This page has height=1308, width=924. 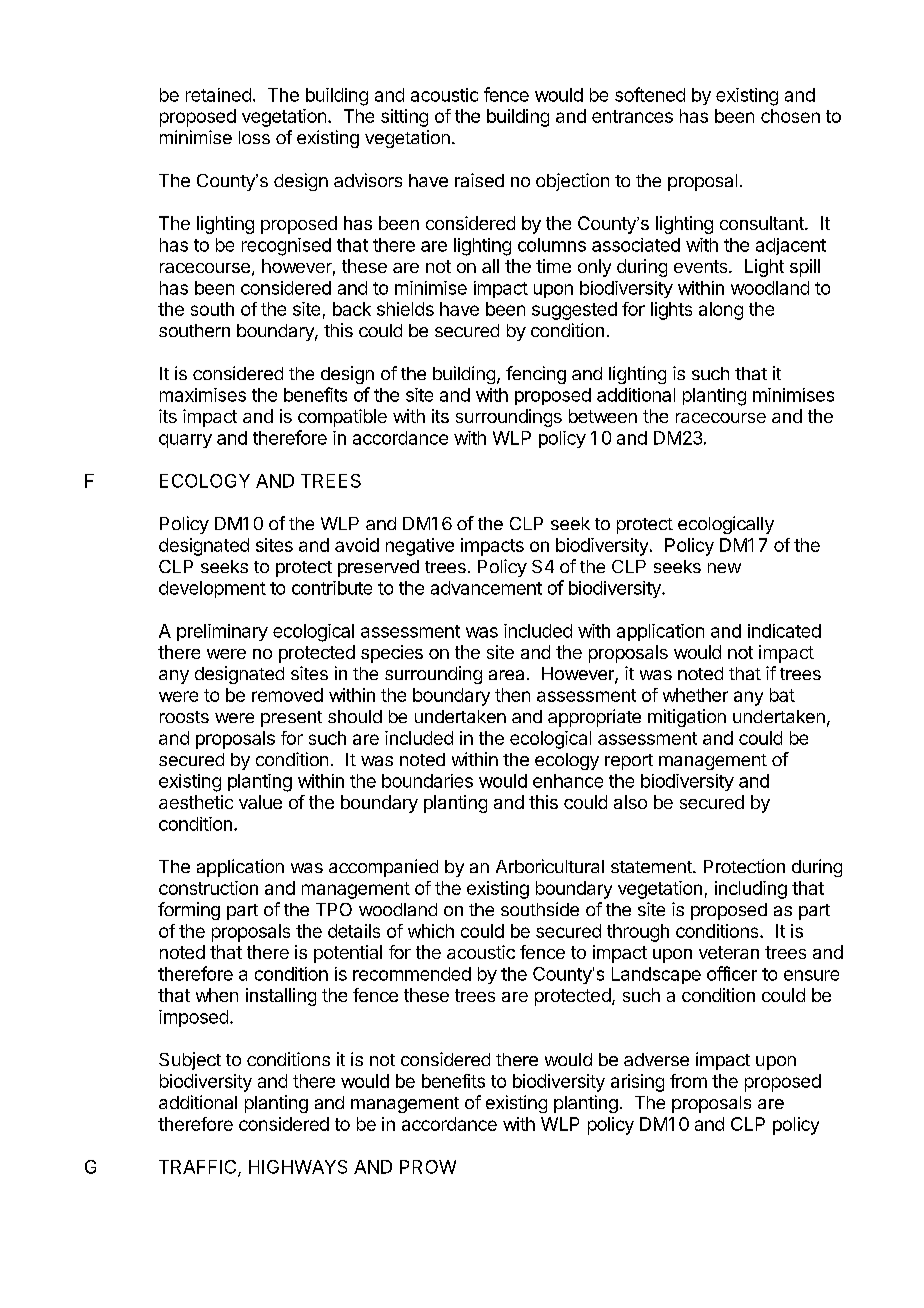 I want to click on HIGHWAYS, so click(x=298, y=1167).
